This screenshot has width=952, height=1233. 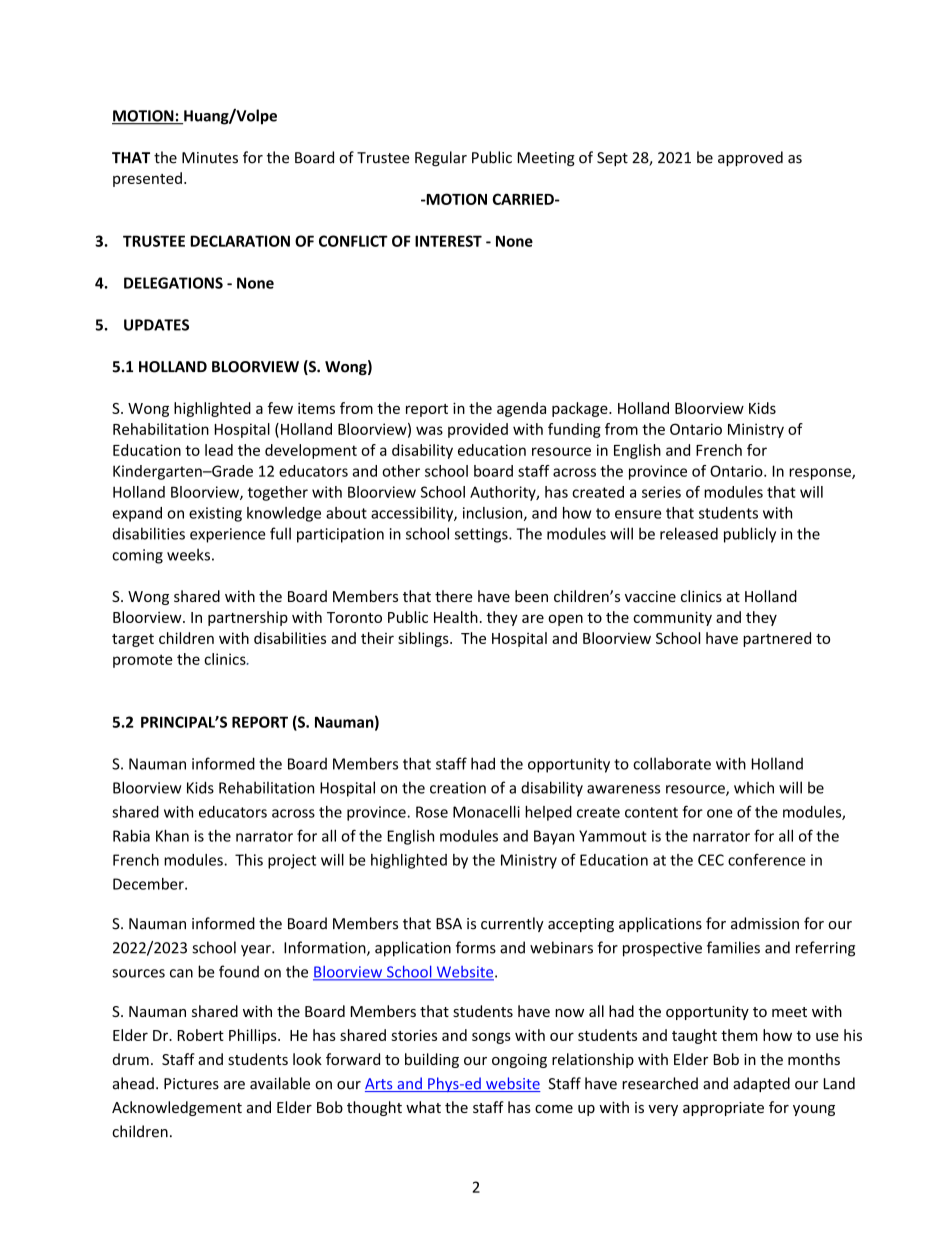 What do you see at coordinates (761, 1084) in the screenshot?
I see `adapted` at bounding box center [761, 1084].
